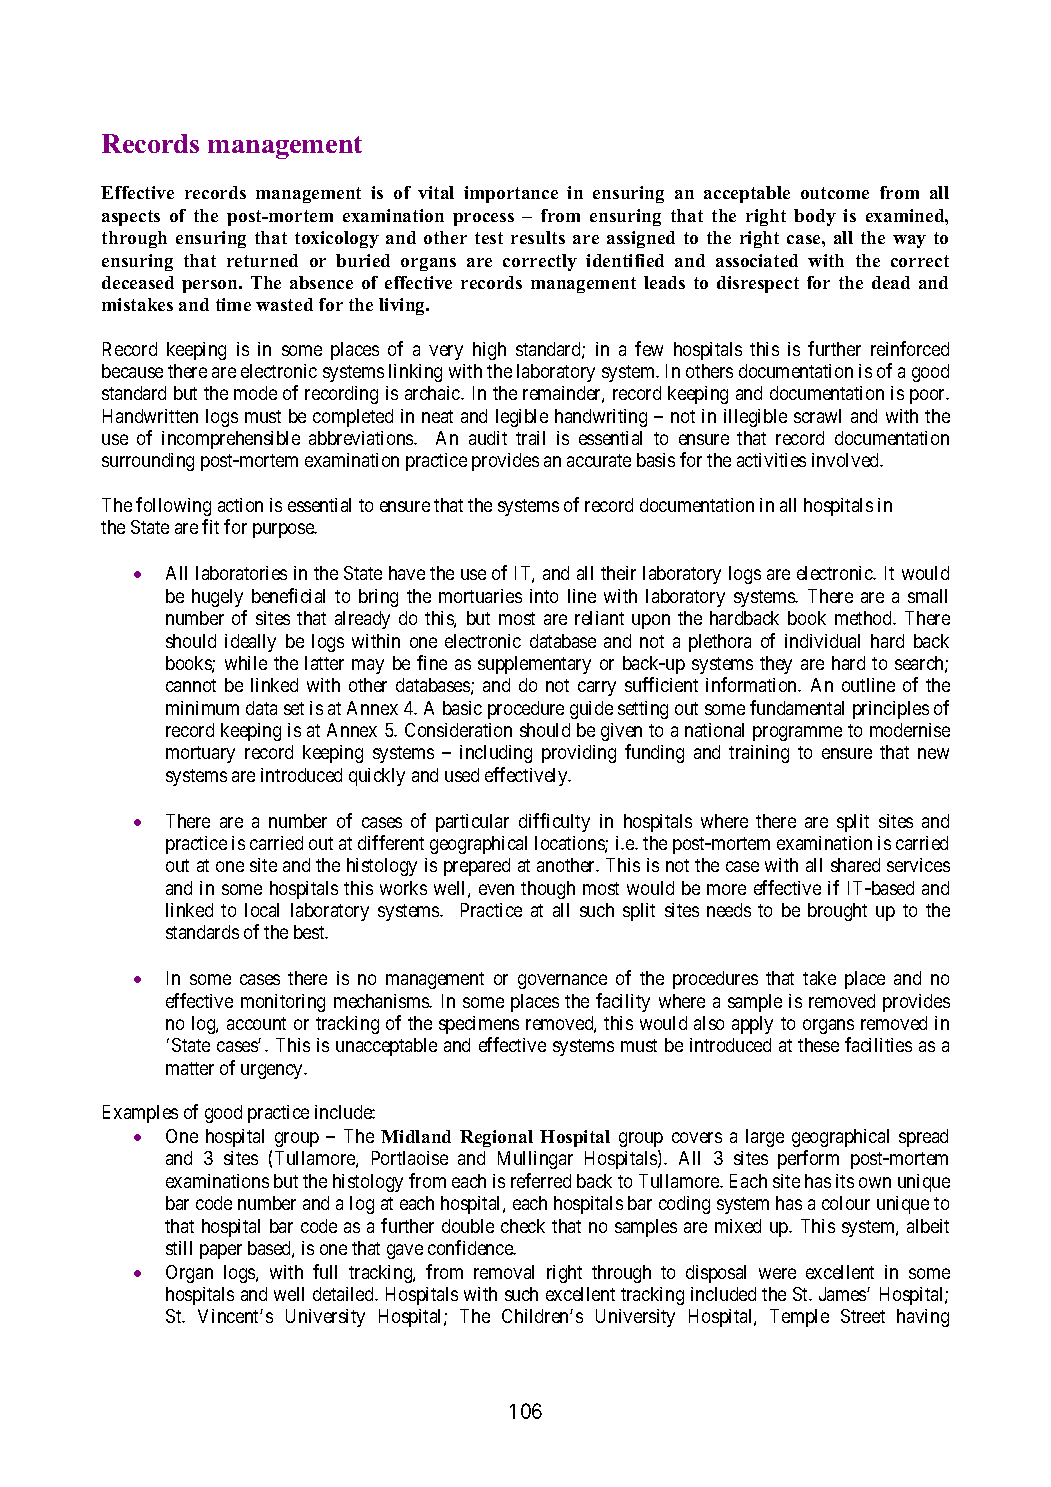  Describe the element at coordinates (241, 573) in the document. I see `laboratories` at that location.
